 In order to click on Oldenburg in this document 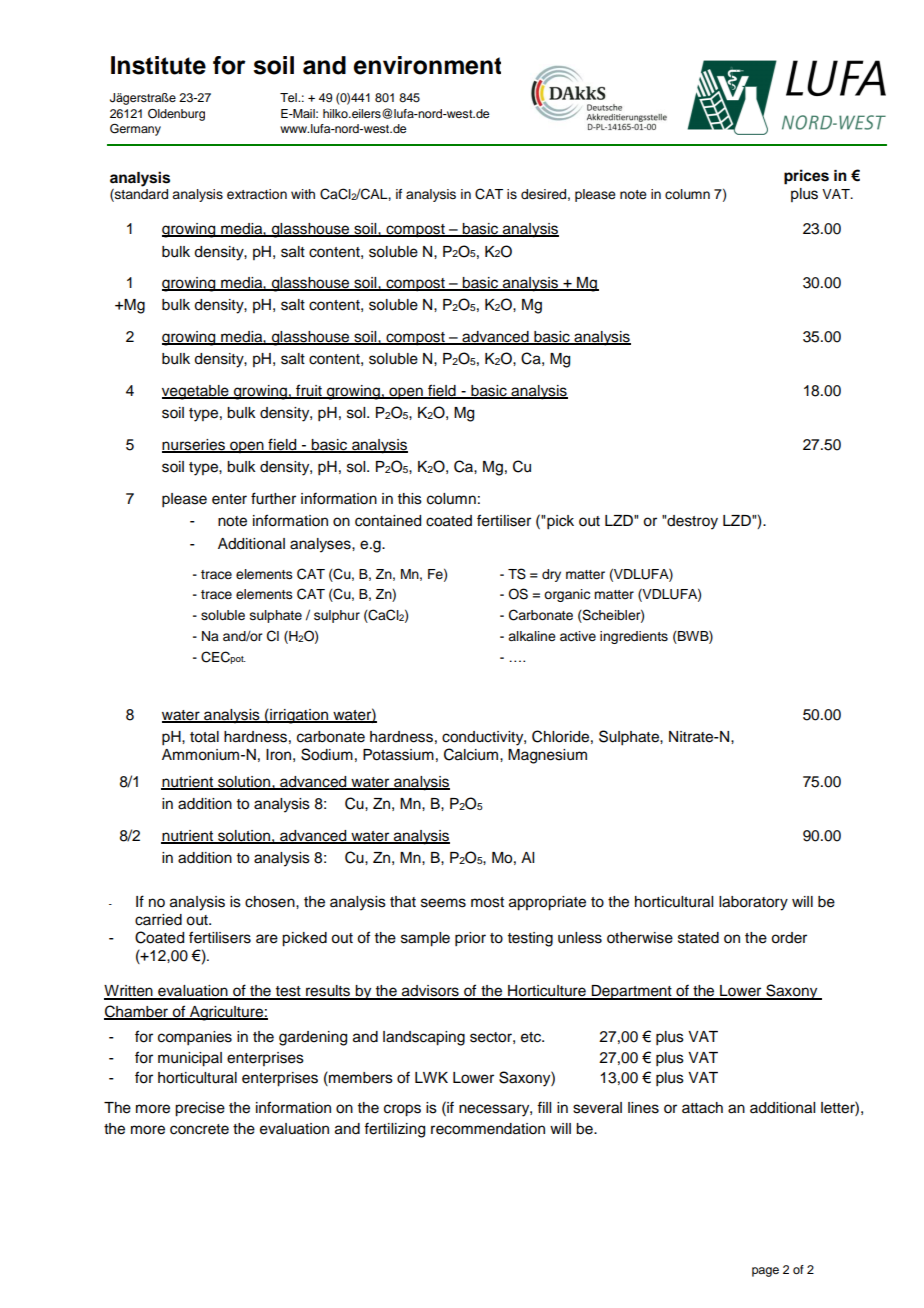, I will do `click(176, 115)`.
